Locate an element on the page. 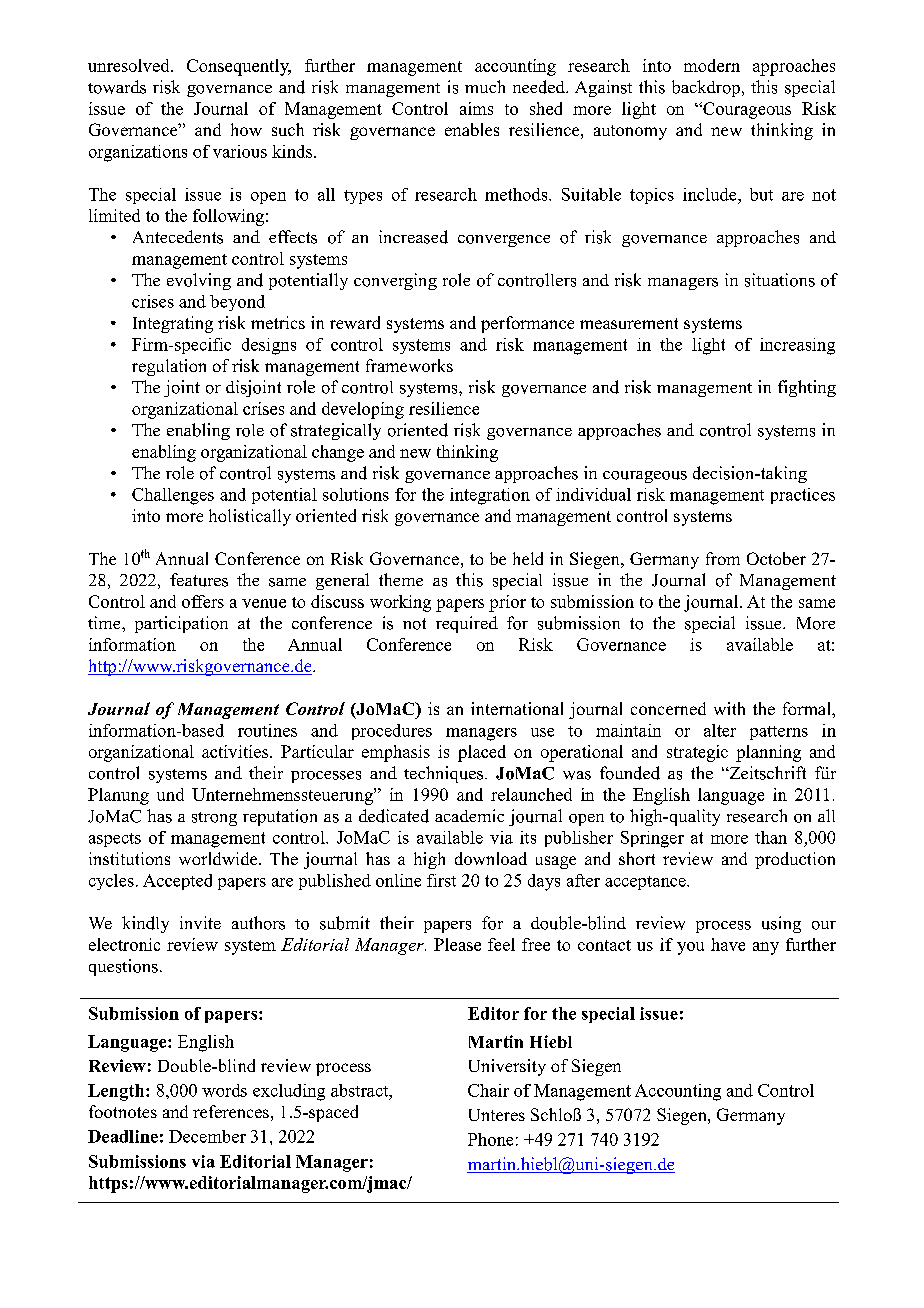 This document has height=1308, width=924. have is located at coordinates (728, 944).
